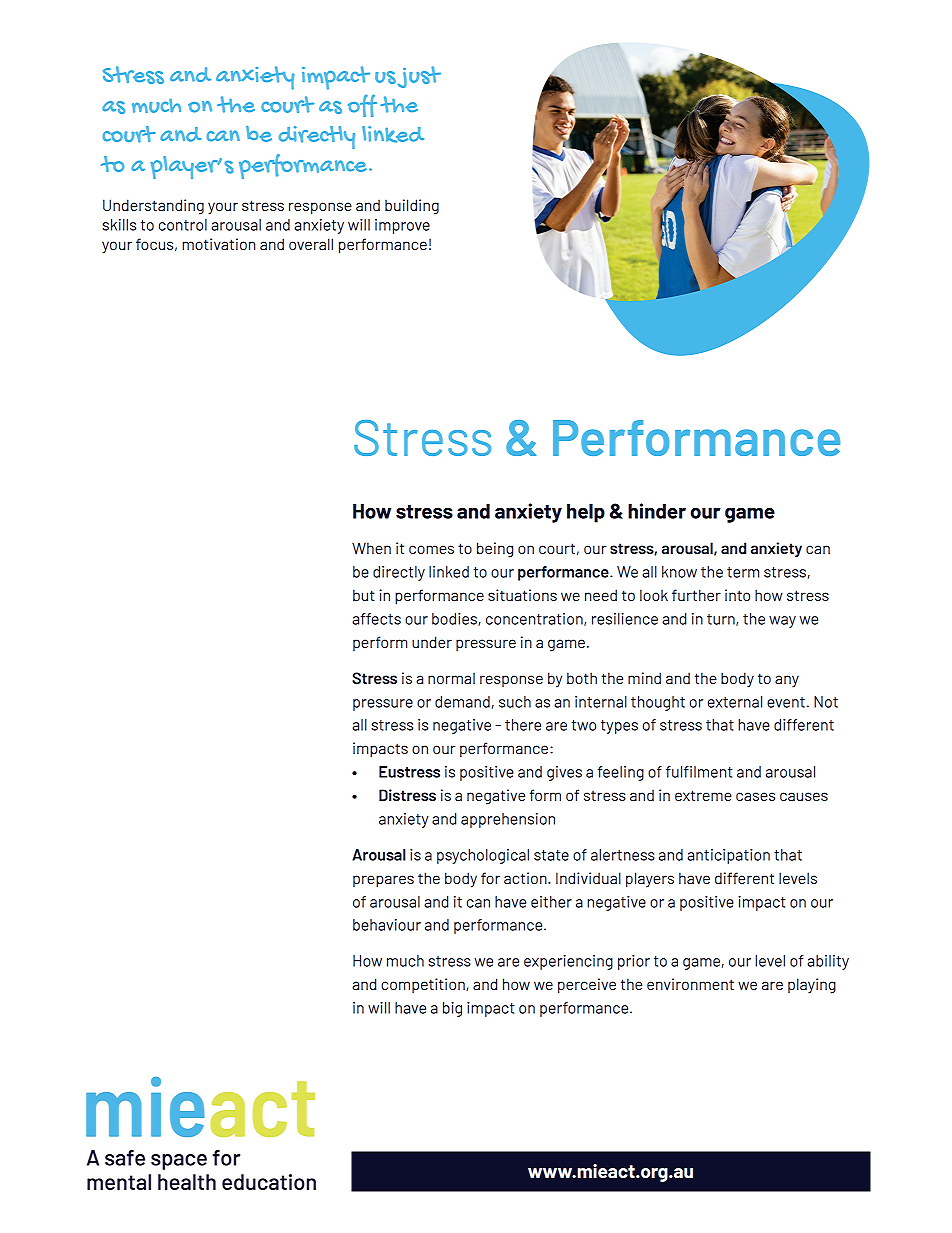 The height and width of the document is (1233, 952). Describe the element at coordinates (362, 105) in the document. I see `off` at that location.
